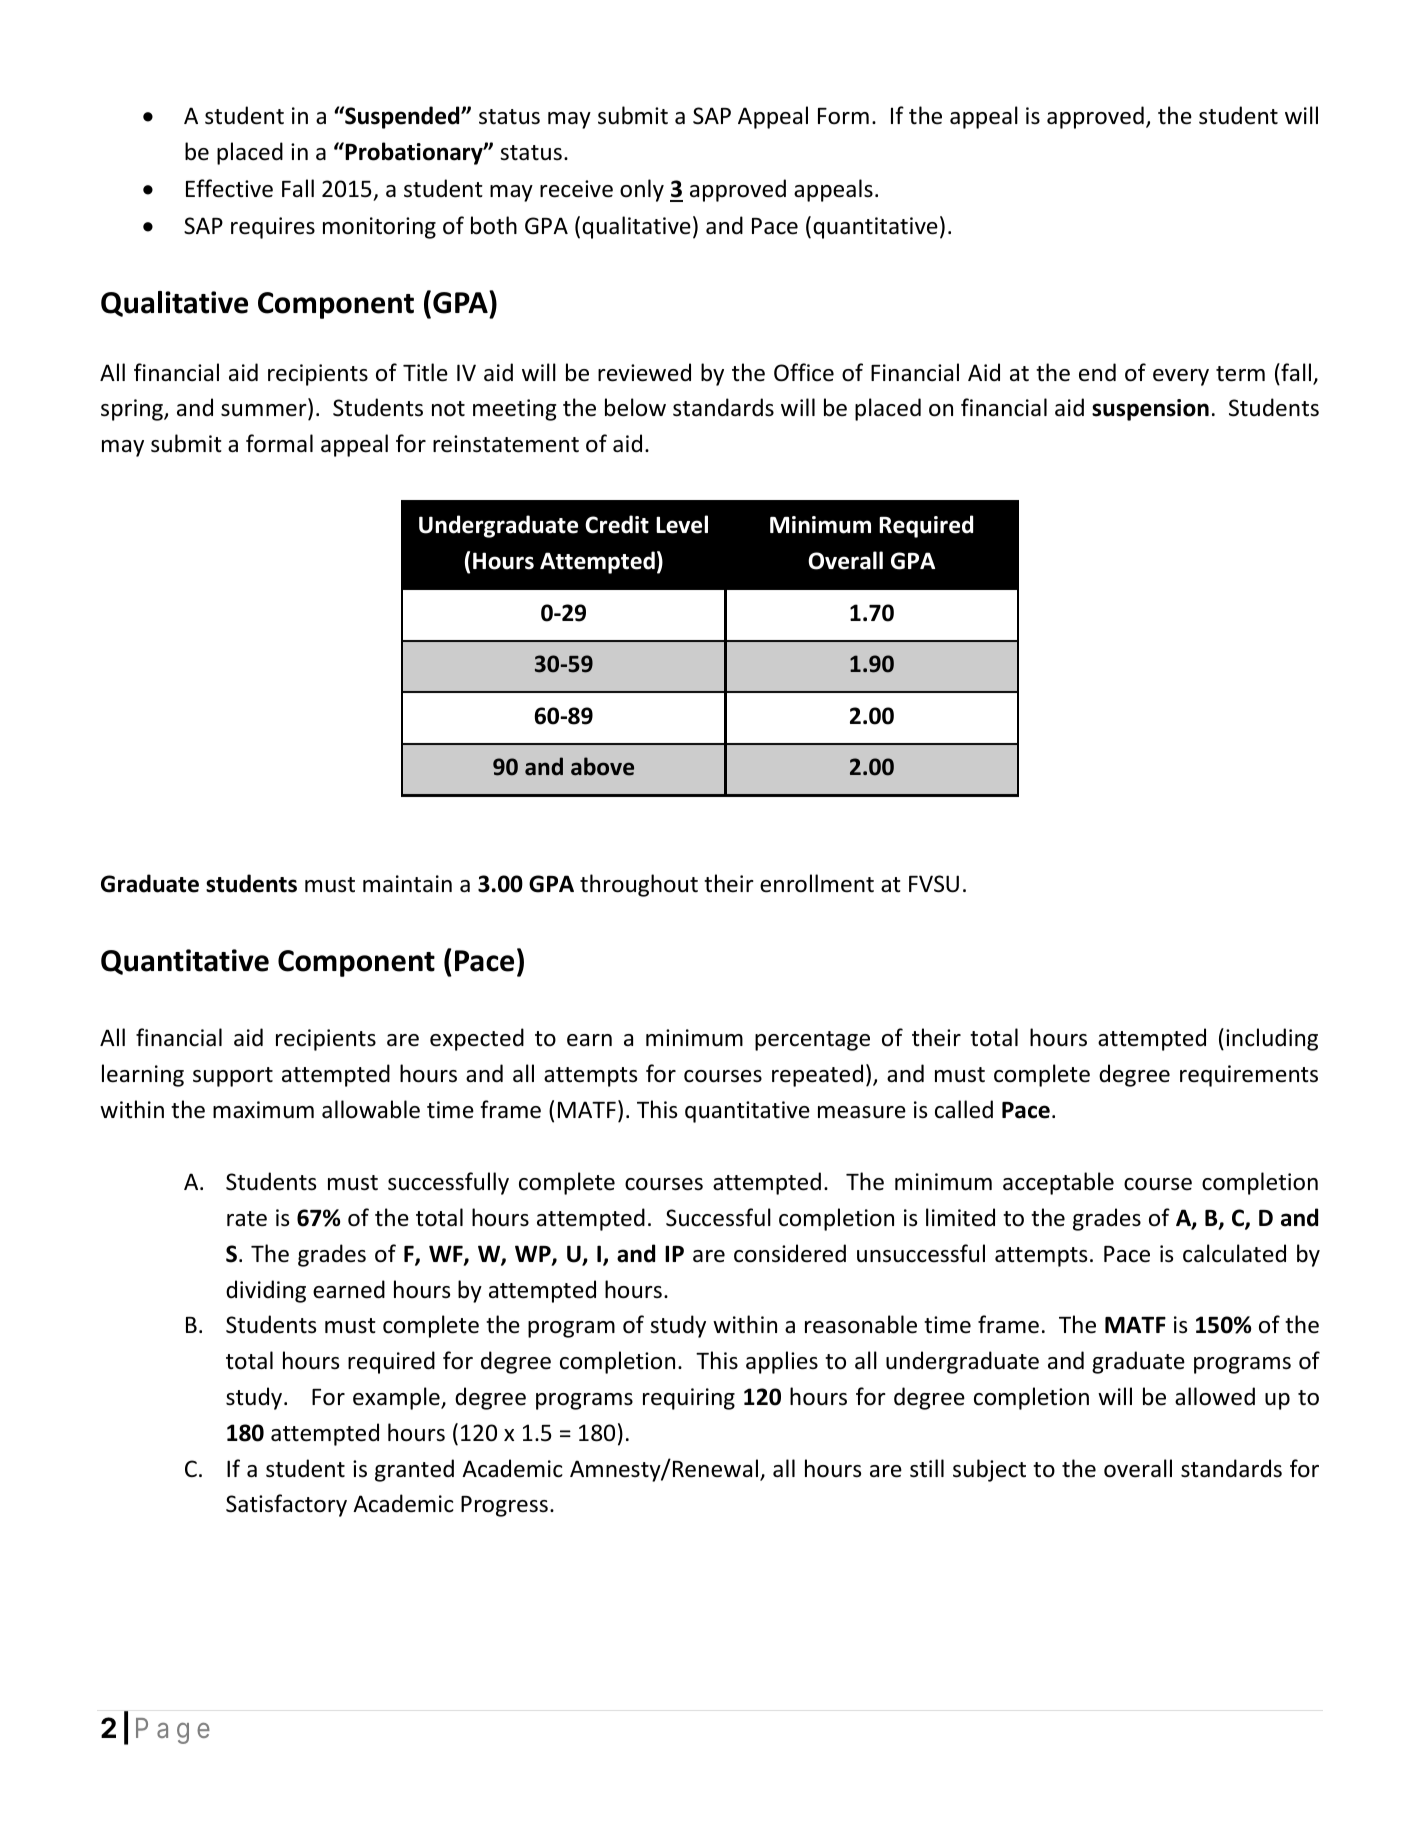 Image resolution: width=1420 pixels, height=1837 pixels. I want to click on summer, so click(265, 412).
